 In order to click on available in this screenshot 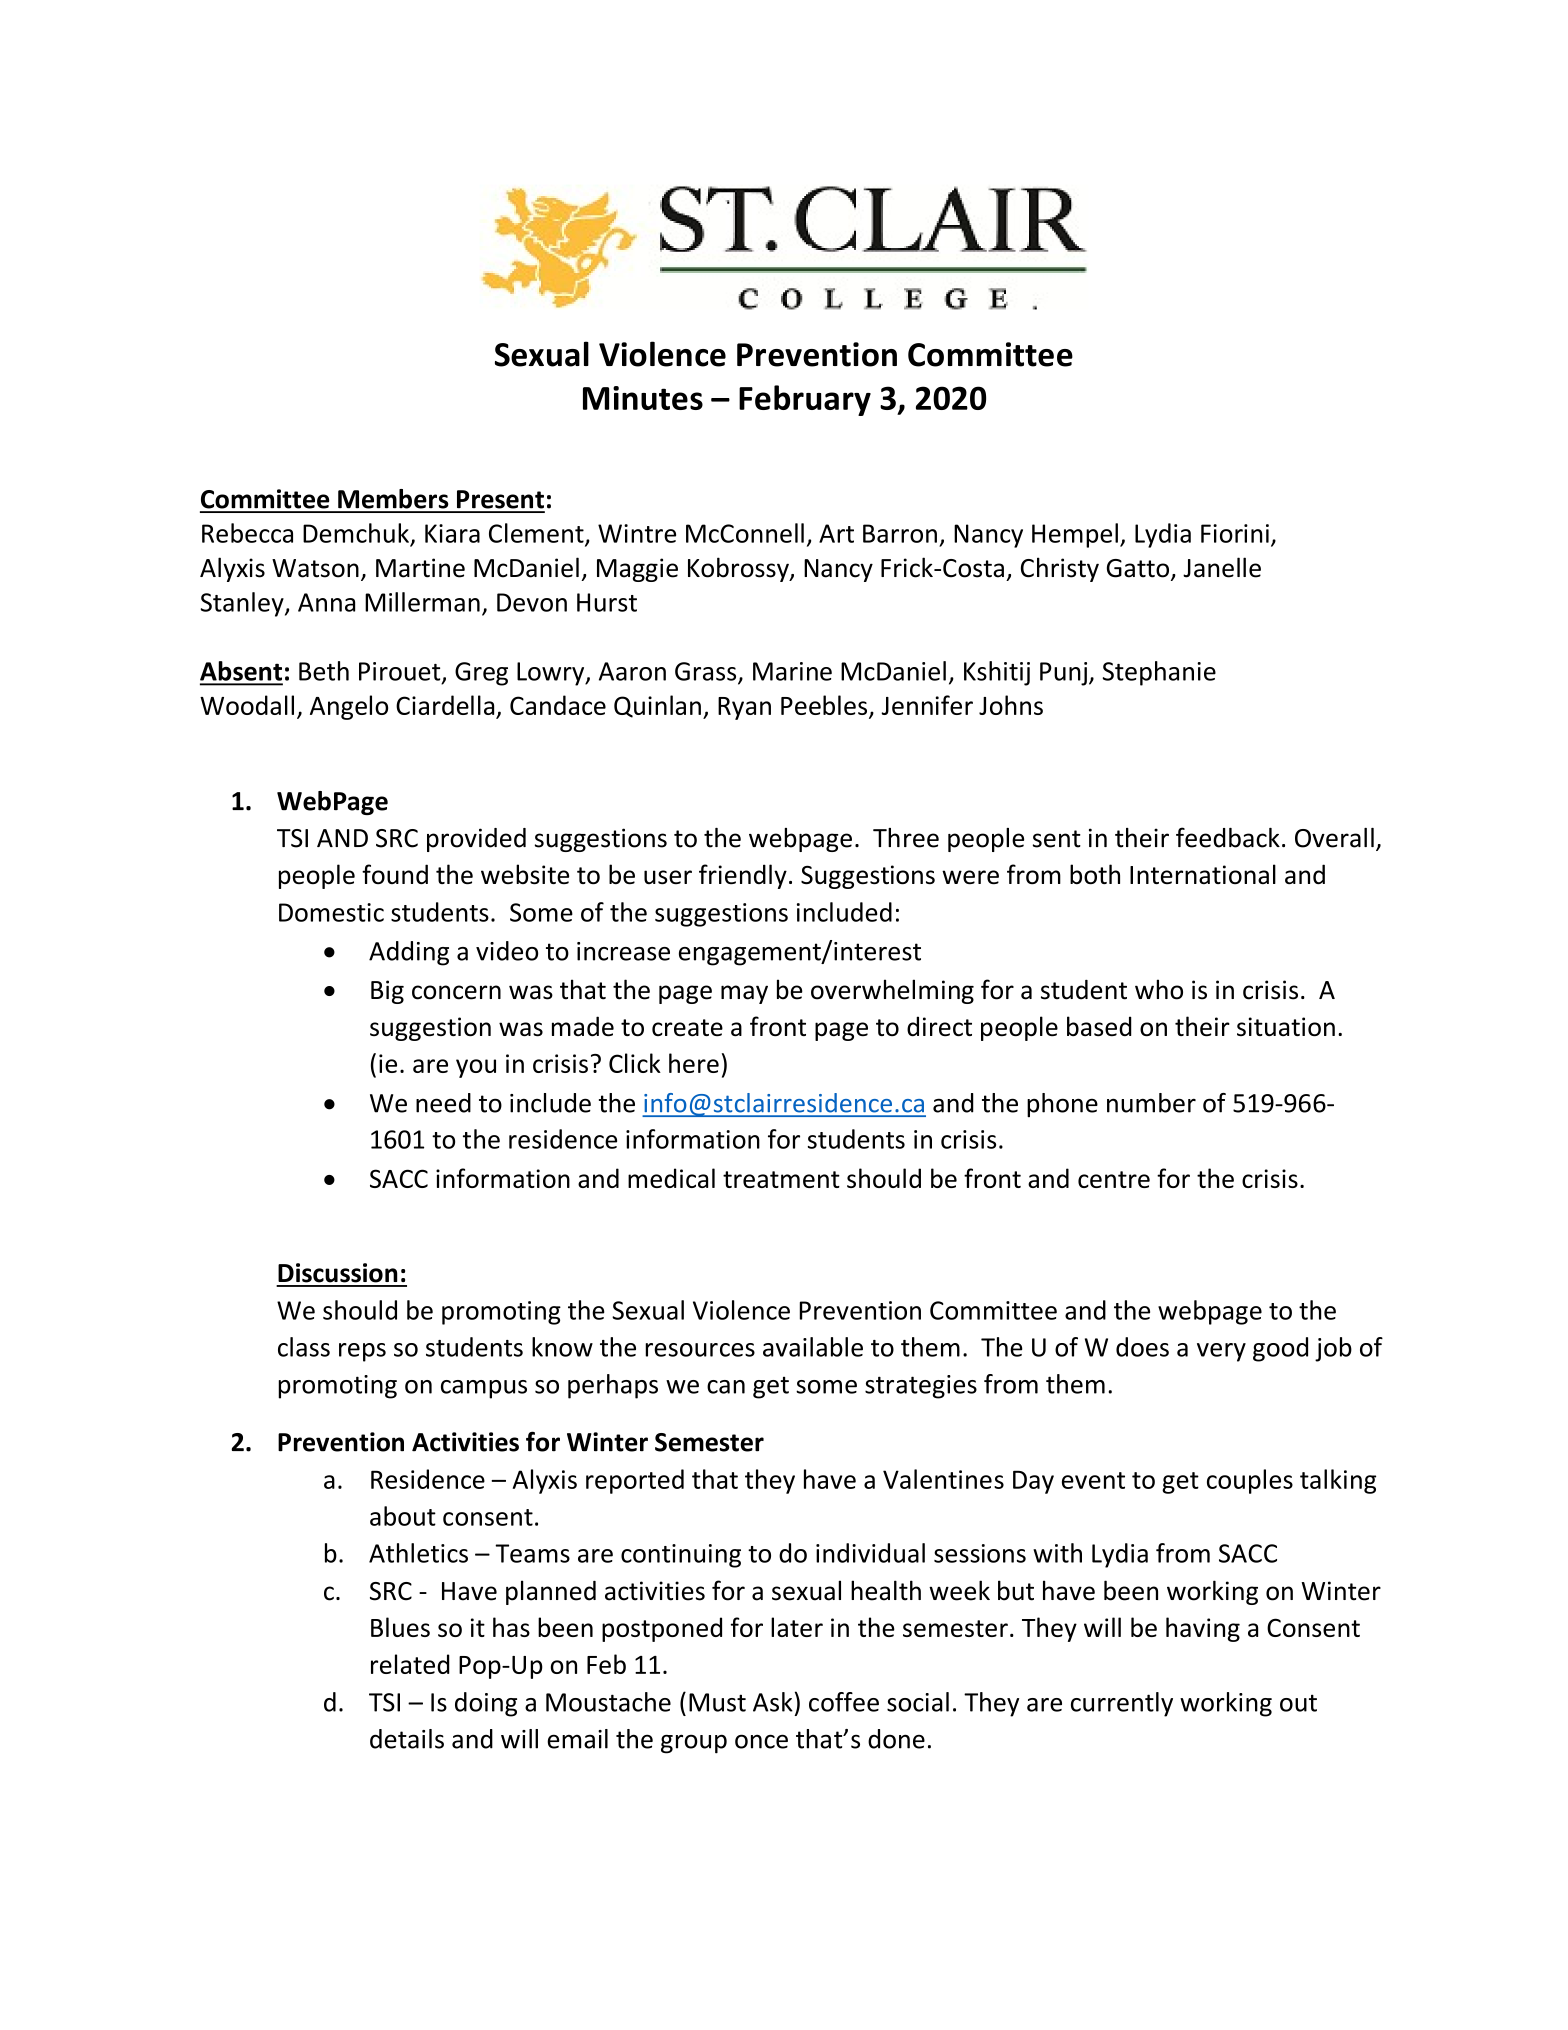, I will do `click(813, 1347)`.
